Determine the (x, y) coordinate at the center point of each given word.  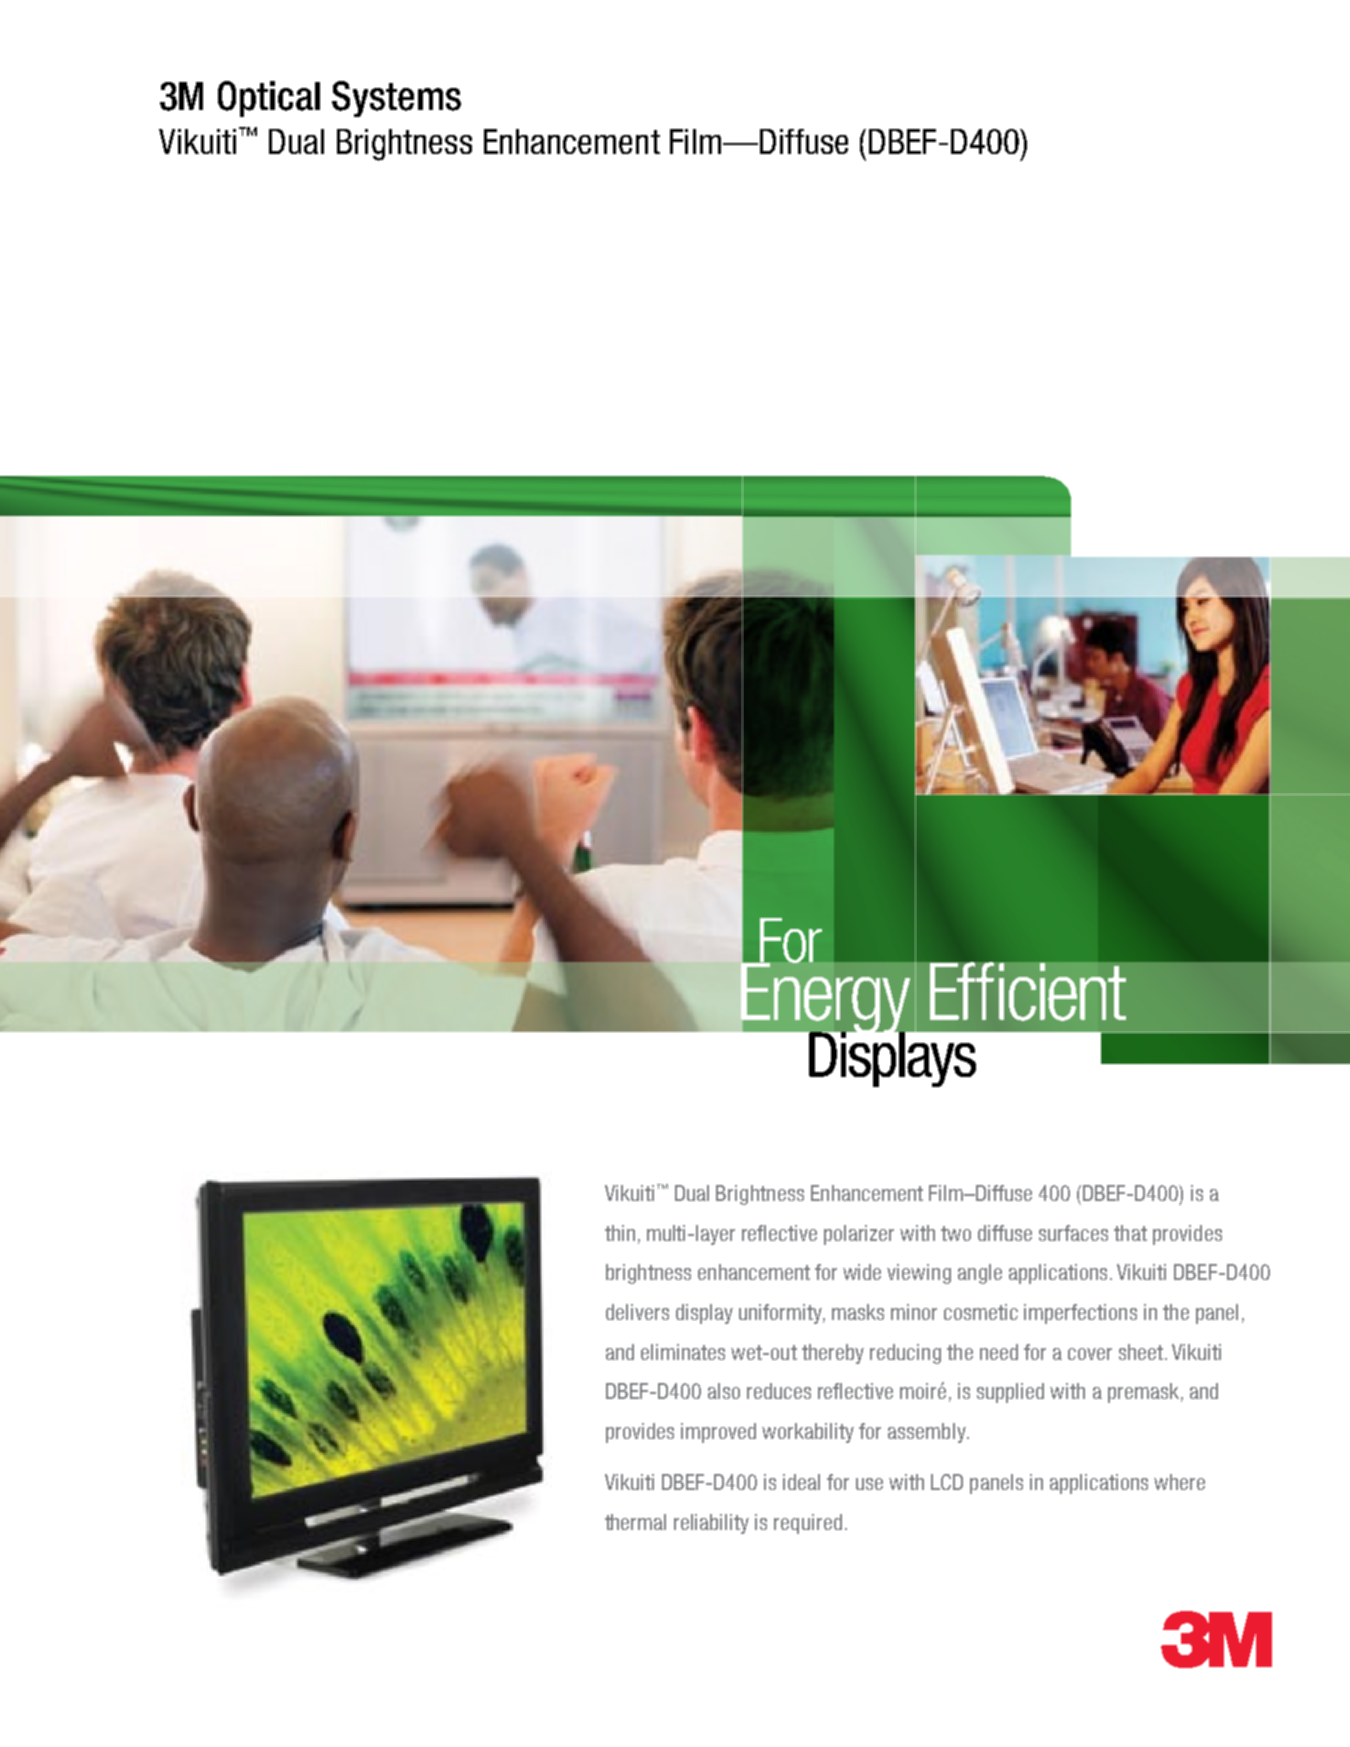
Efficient (1028, 991)
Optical (269, 99)
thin (620, 1233)
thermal (635, 1522)
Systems (396, 99)
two (956, 1233)
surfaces (1073, 1233)
